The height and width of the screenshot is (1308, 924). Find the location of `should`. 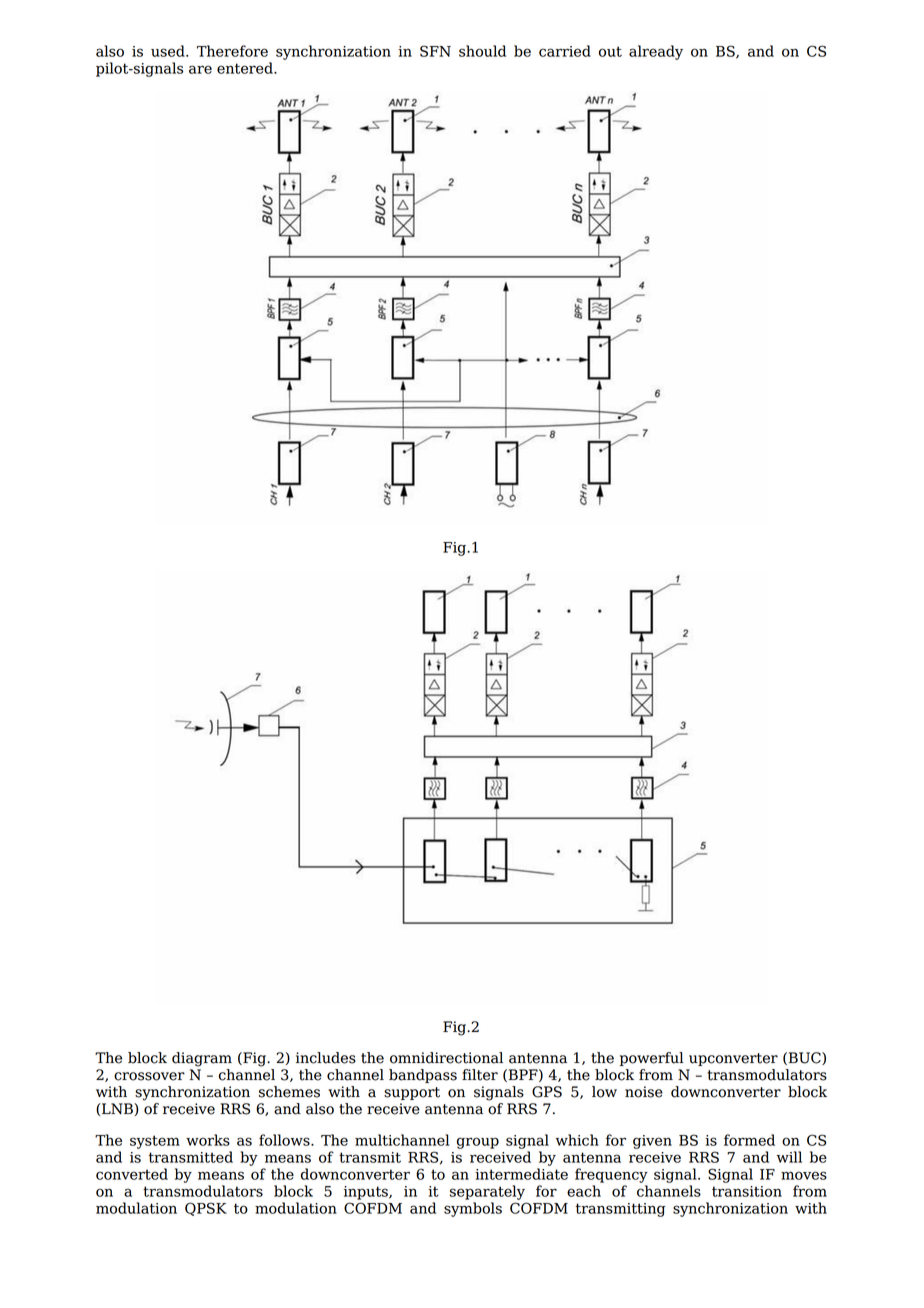

should is located at coordinates (482, 51).
